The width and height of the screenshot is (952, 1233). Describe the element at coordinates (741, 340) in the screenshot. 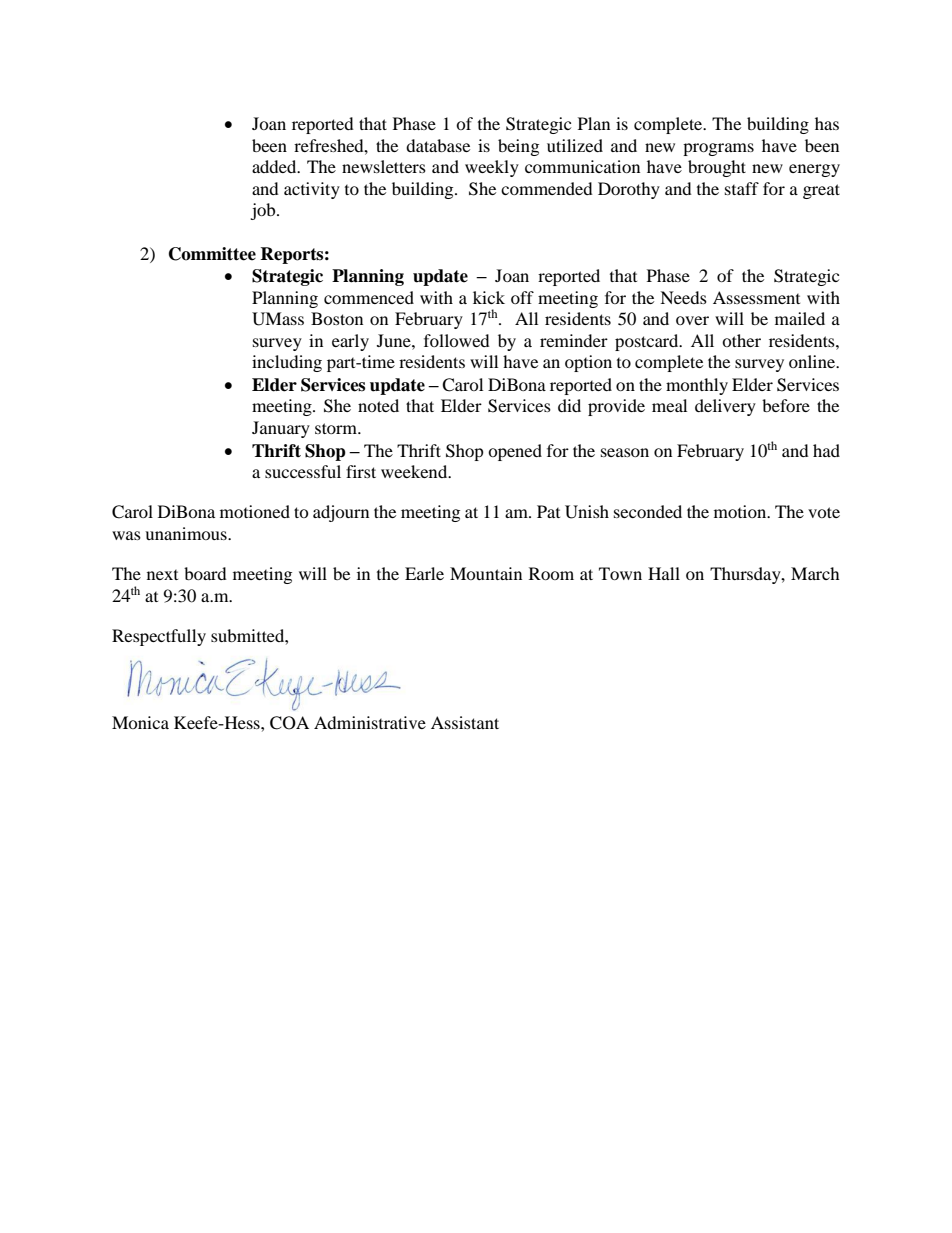

I see `other` at that location.
